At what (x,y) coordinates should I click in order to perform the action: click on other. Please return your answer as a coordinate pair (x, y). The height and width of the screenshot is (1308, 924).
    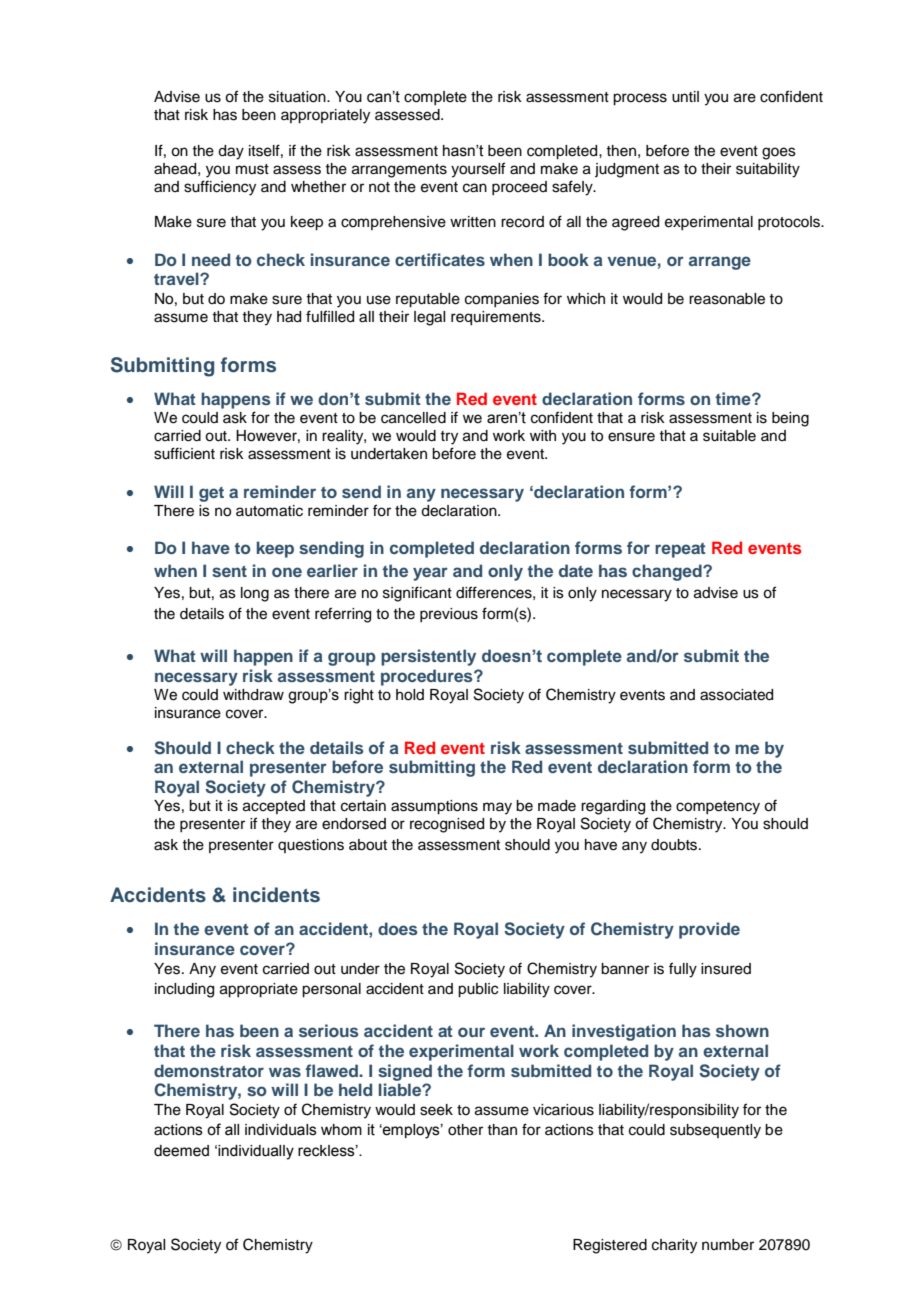
    Looking at the image, I should click on (465, 1130).
